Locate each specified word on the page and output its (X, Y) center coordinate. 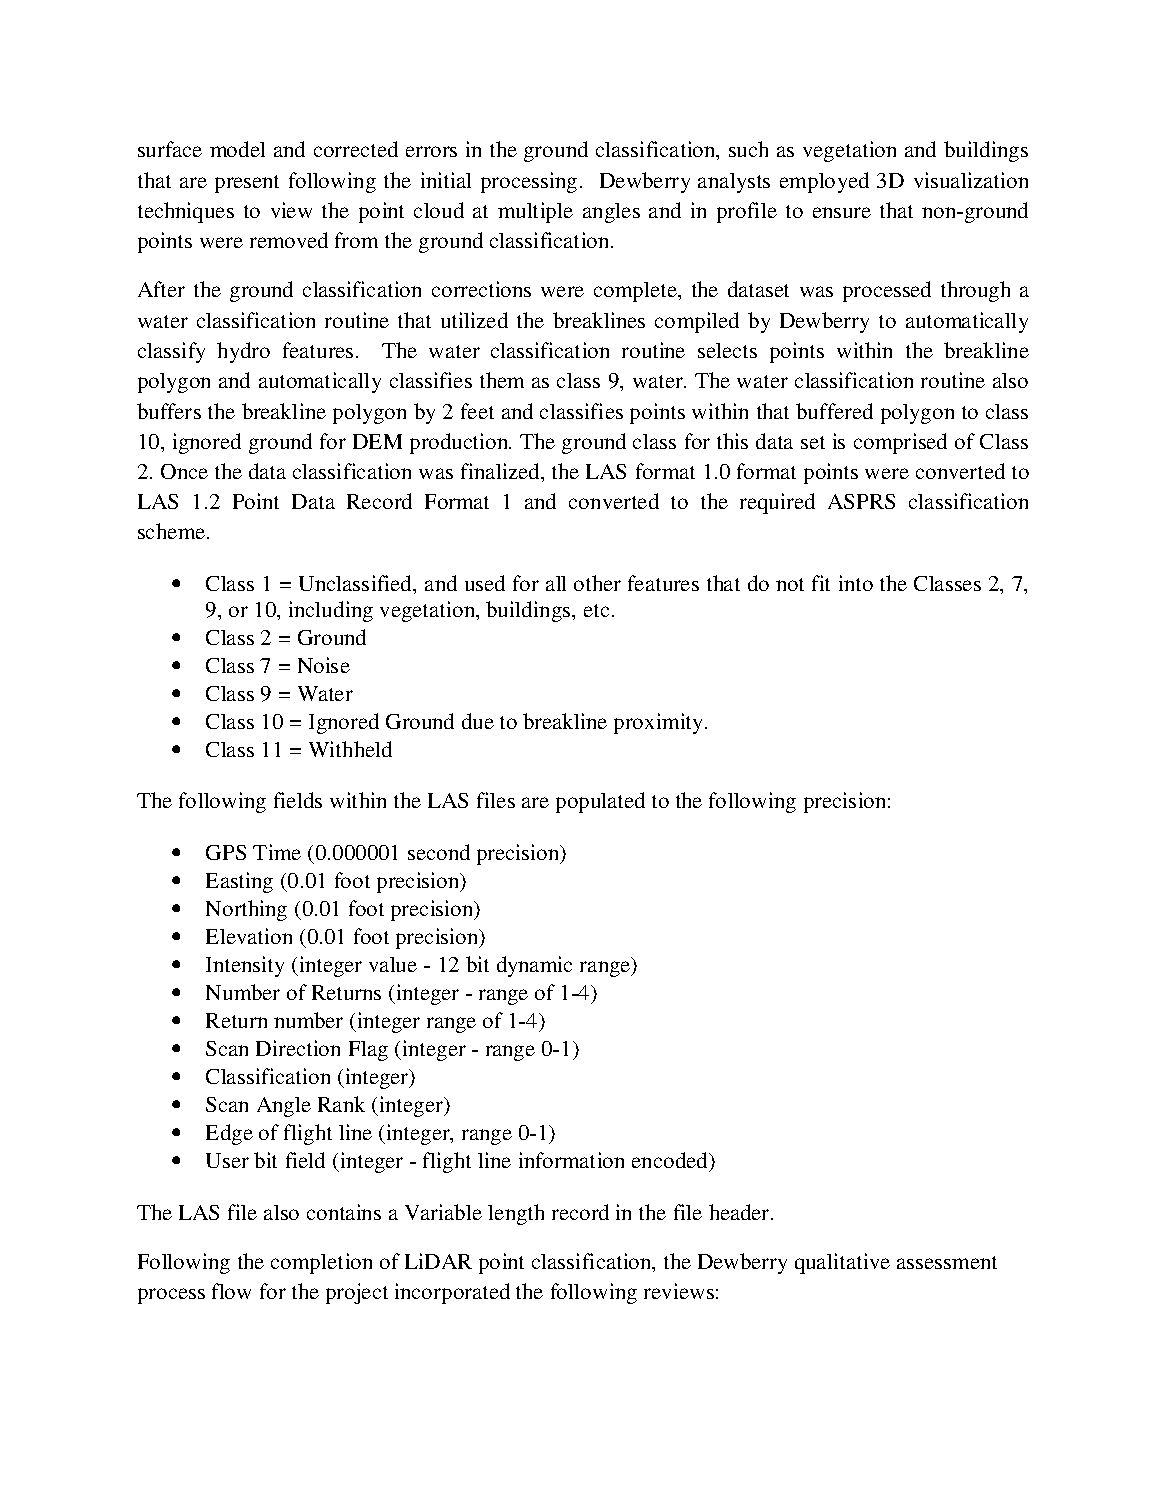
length (516, 1214)
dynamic (534, 966)
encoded (671, 1161)
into (856, 583)
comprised (900, 443)
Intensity (245, 966)
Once (184, 471)
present (247, 184)
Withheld (350, 749)
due (478, 721)
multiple (535, 212)
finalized (501, 471)
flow (231, 1291)
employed (824, 182)
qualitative (842, 1263)
